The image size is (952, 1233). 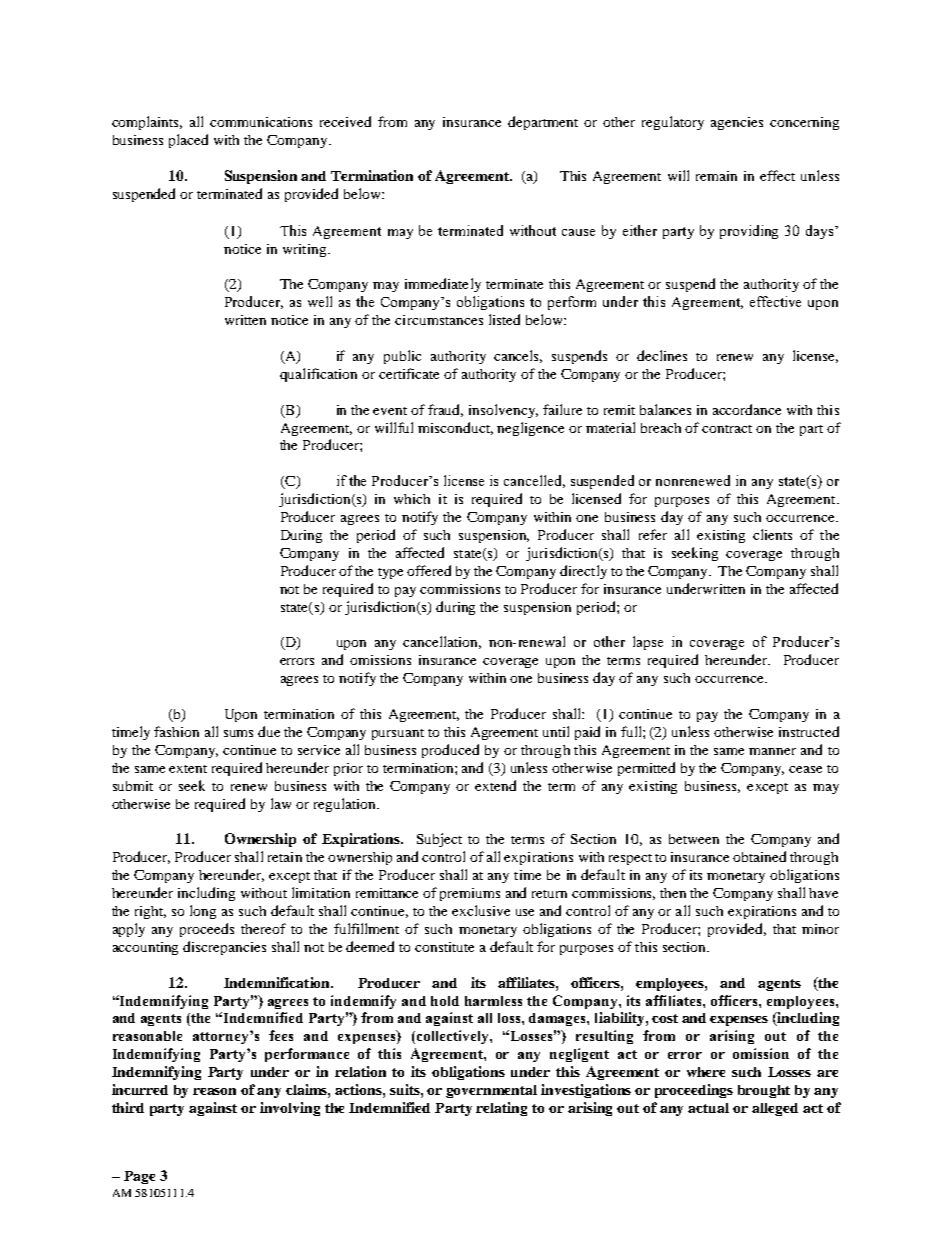 I want to click on agencies, so click(x=737, y=123).
